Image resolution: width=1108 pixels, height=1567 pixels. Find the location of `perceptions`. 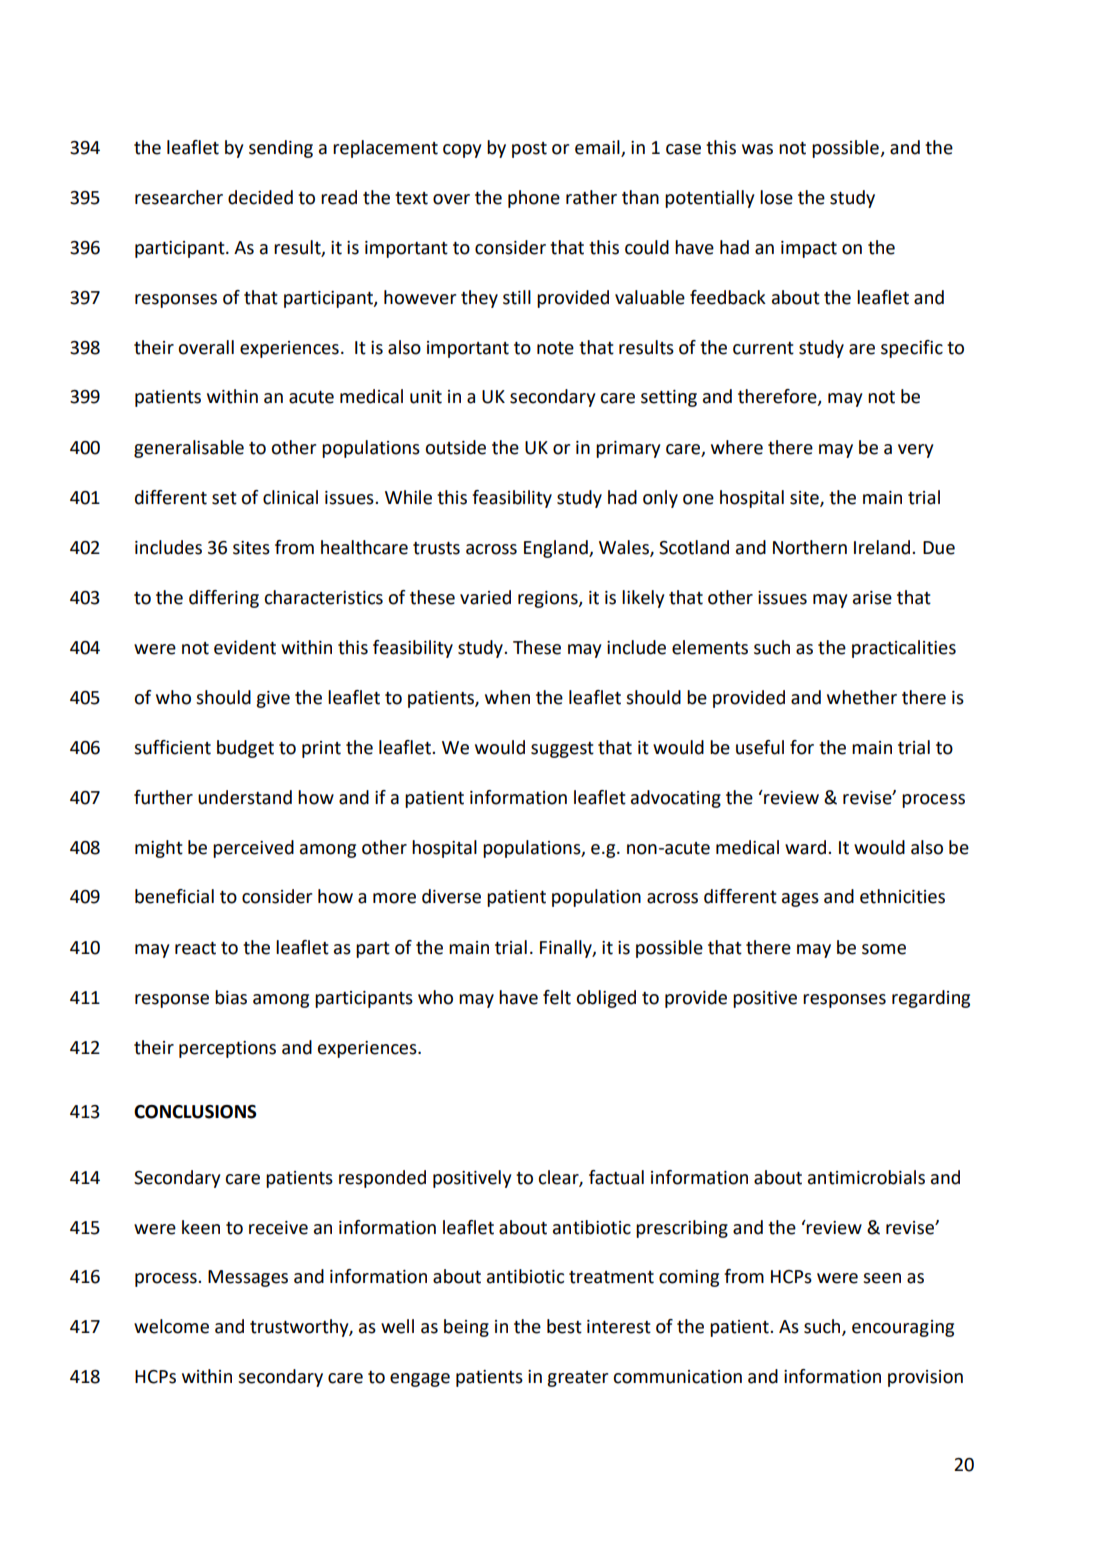

perceptions is located at coordinates (227, 1049).
